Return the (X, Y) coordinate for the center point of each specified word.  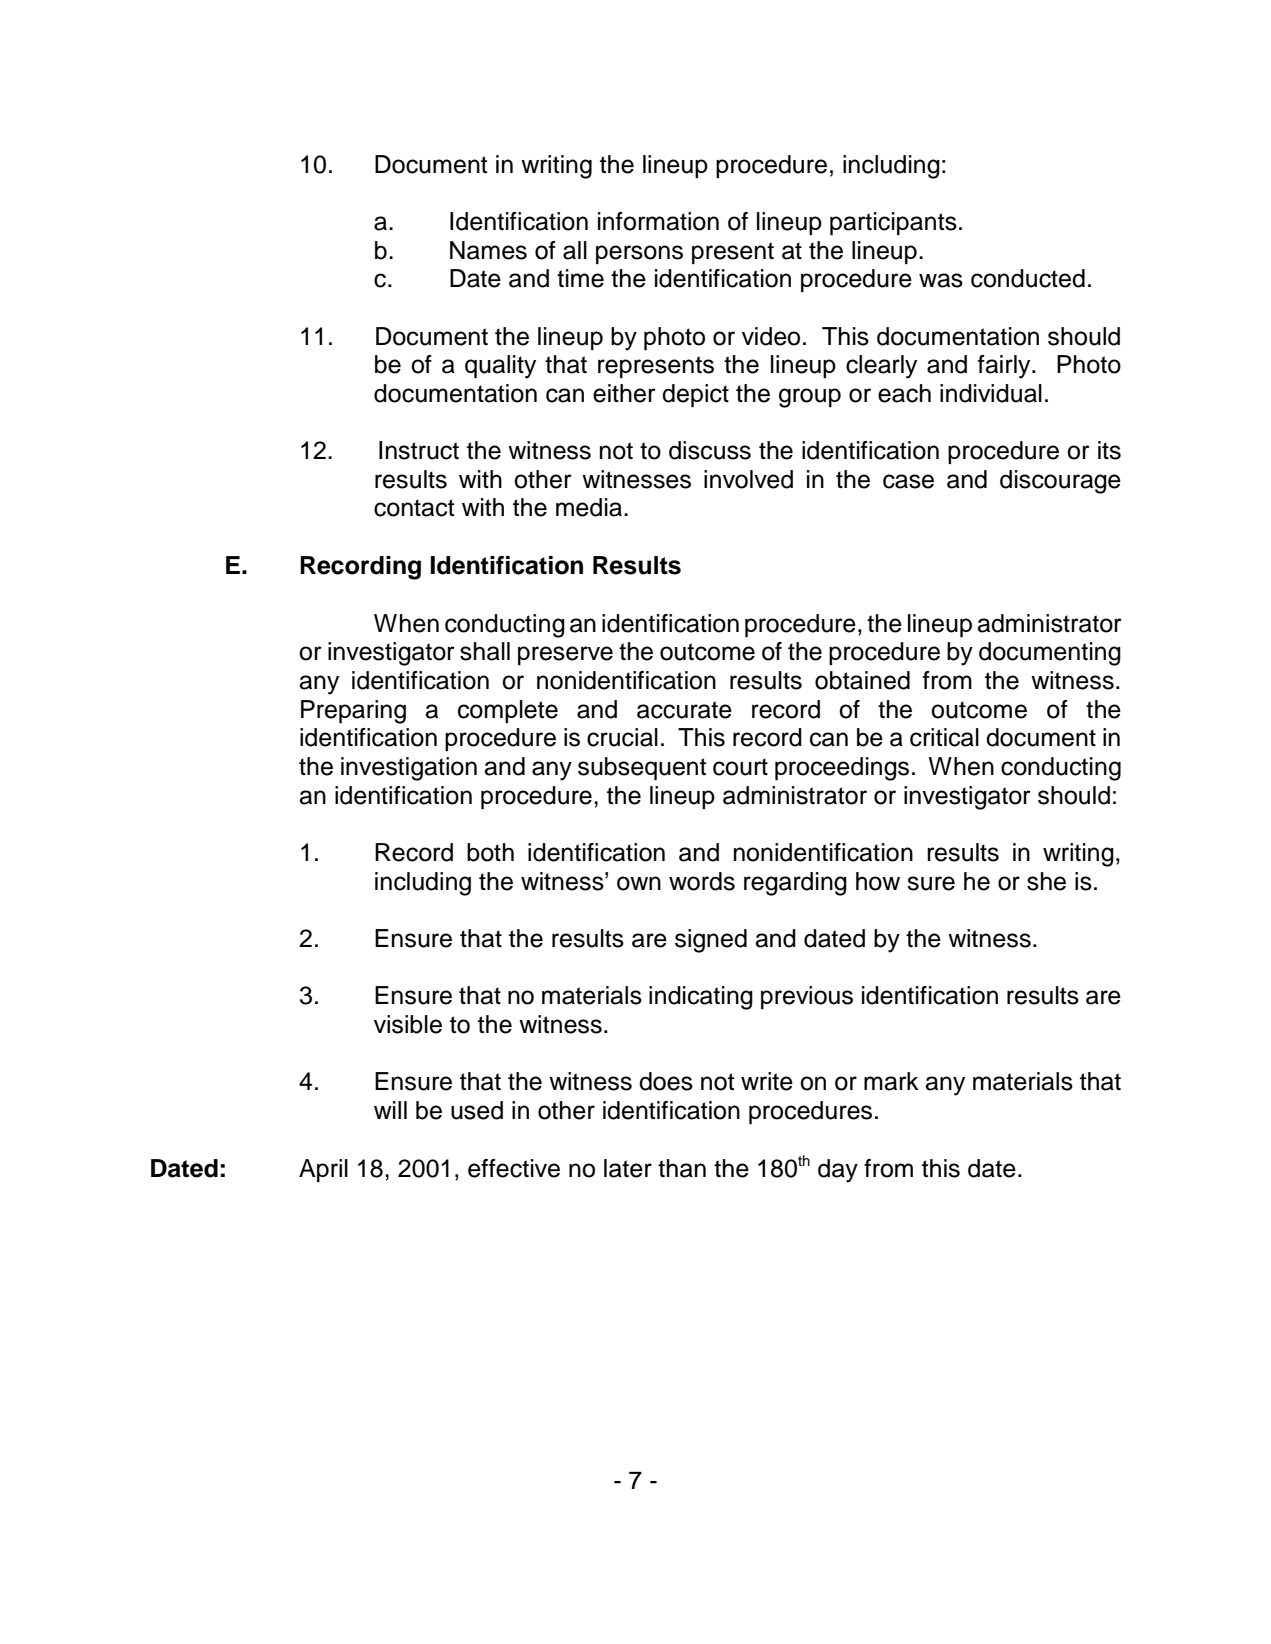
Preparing (353, 712)
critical (944, 737)
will (390, 1110)
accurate (684, 710)
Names (488, 250)
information (658, 221)
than (682, 1168)
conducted (1028, 278)
